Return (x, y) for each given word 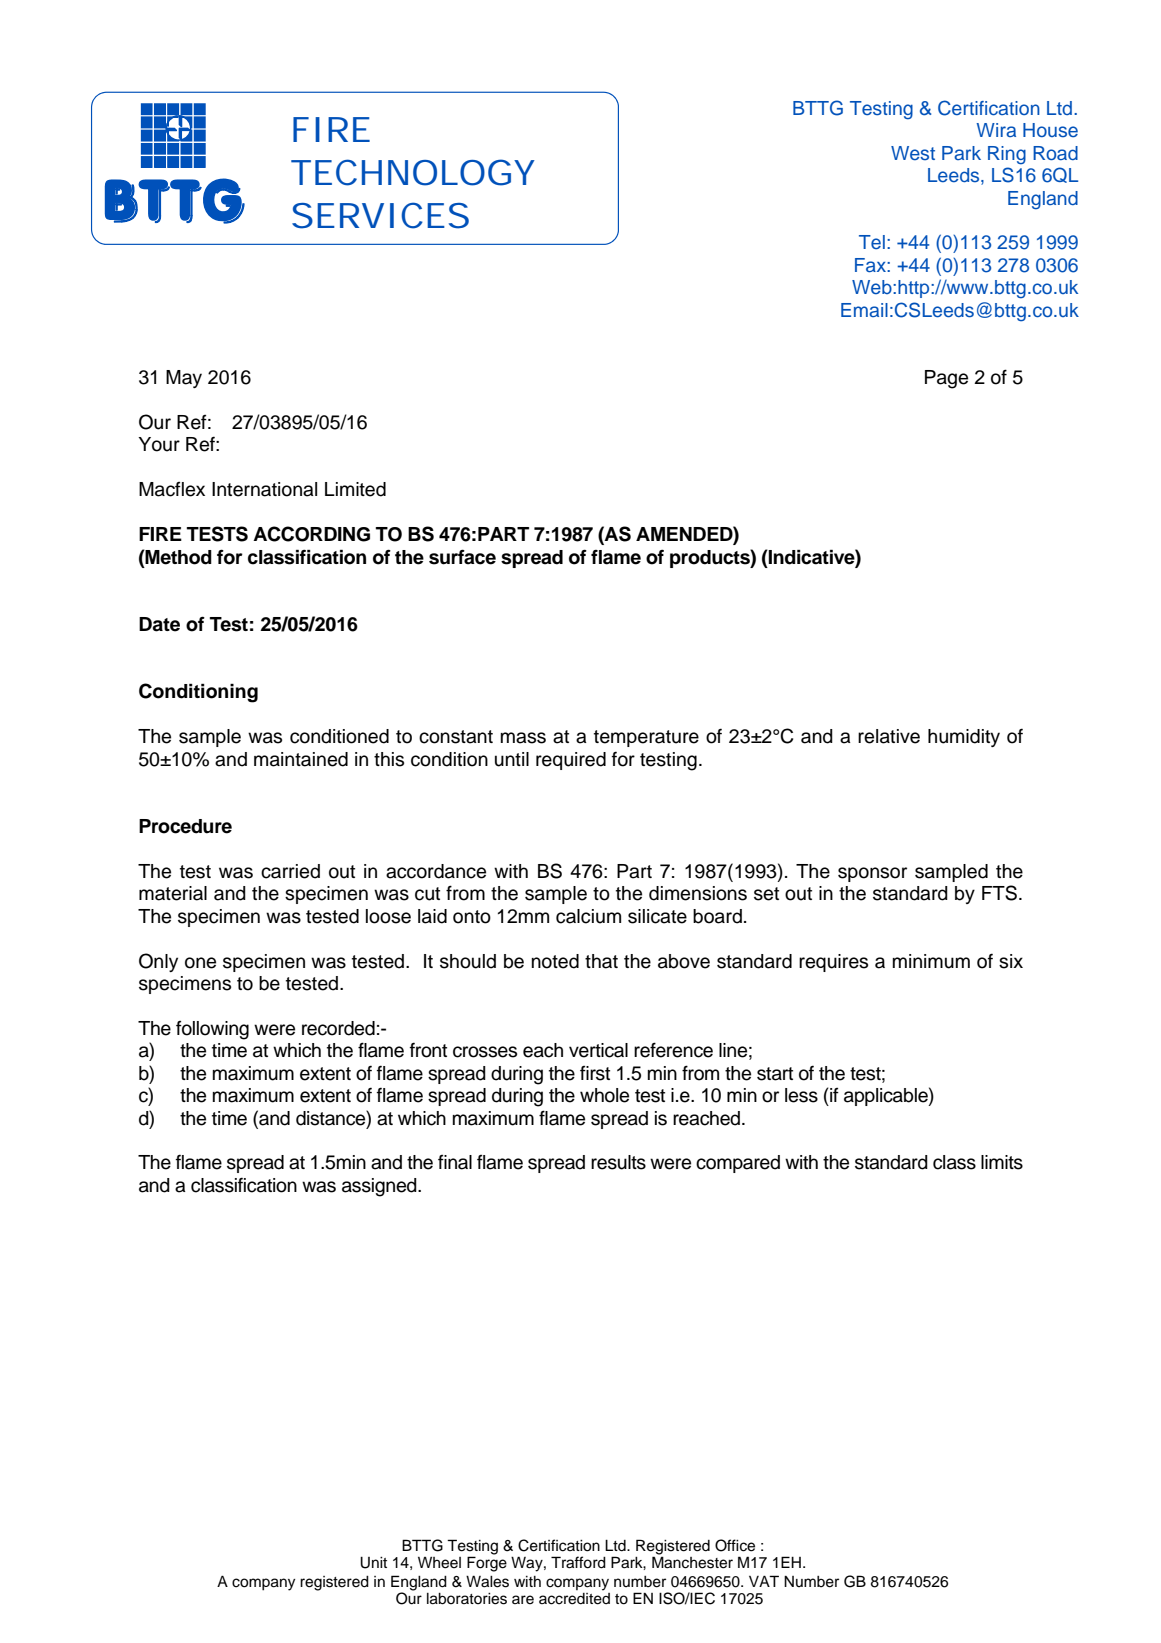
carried (290, 871)
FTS (999, 893)
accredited (574, 1599)
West (913, 153)
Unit (373, 1563)
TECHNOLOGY (413, 172)
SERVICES (380, 215)
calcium (588, 916)
